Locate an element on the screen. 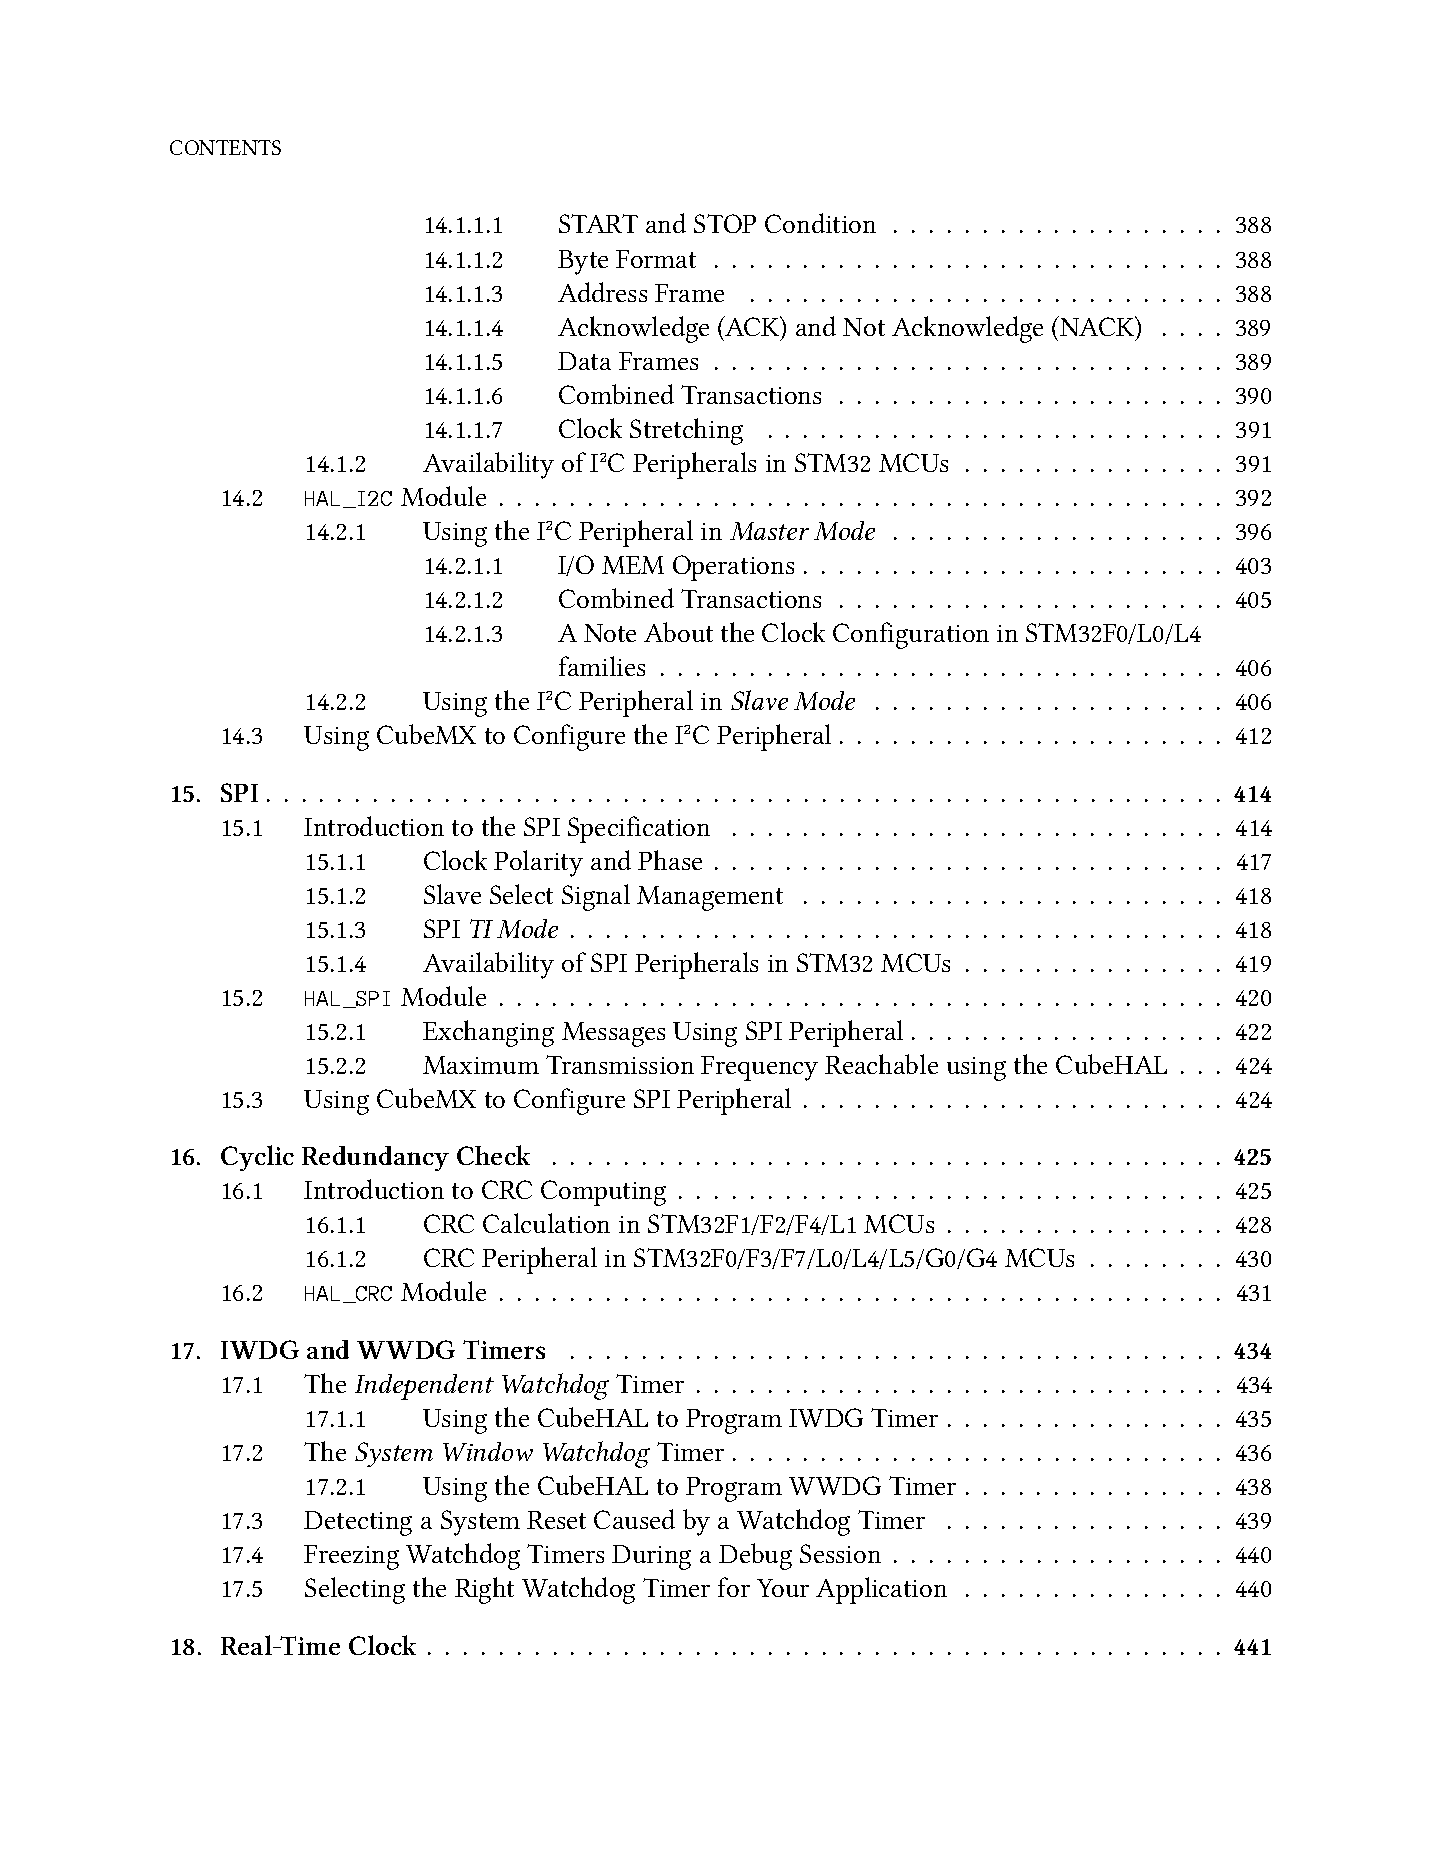 This screenshot has height=1866, width=1442. CONTENTS is located at coordinates (225, 147).
